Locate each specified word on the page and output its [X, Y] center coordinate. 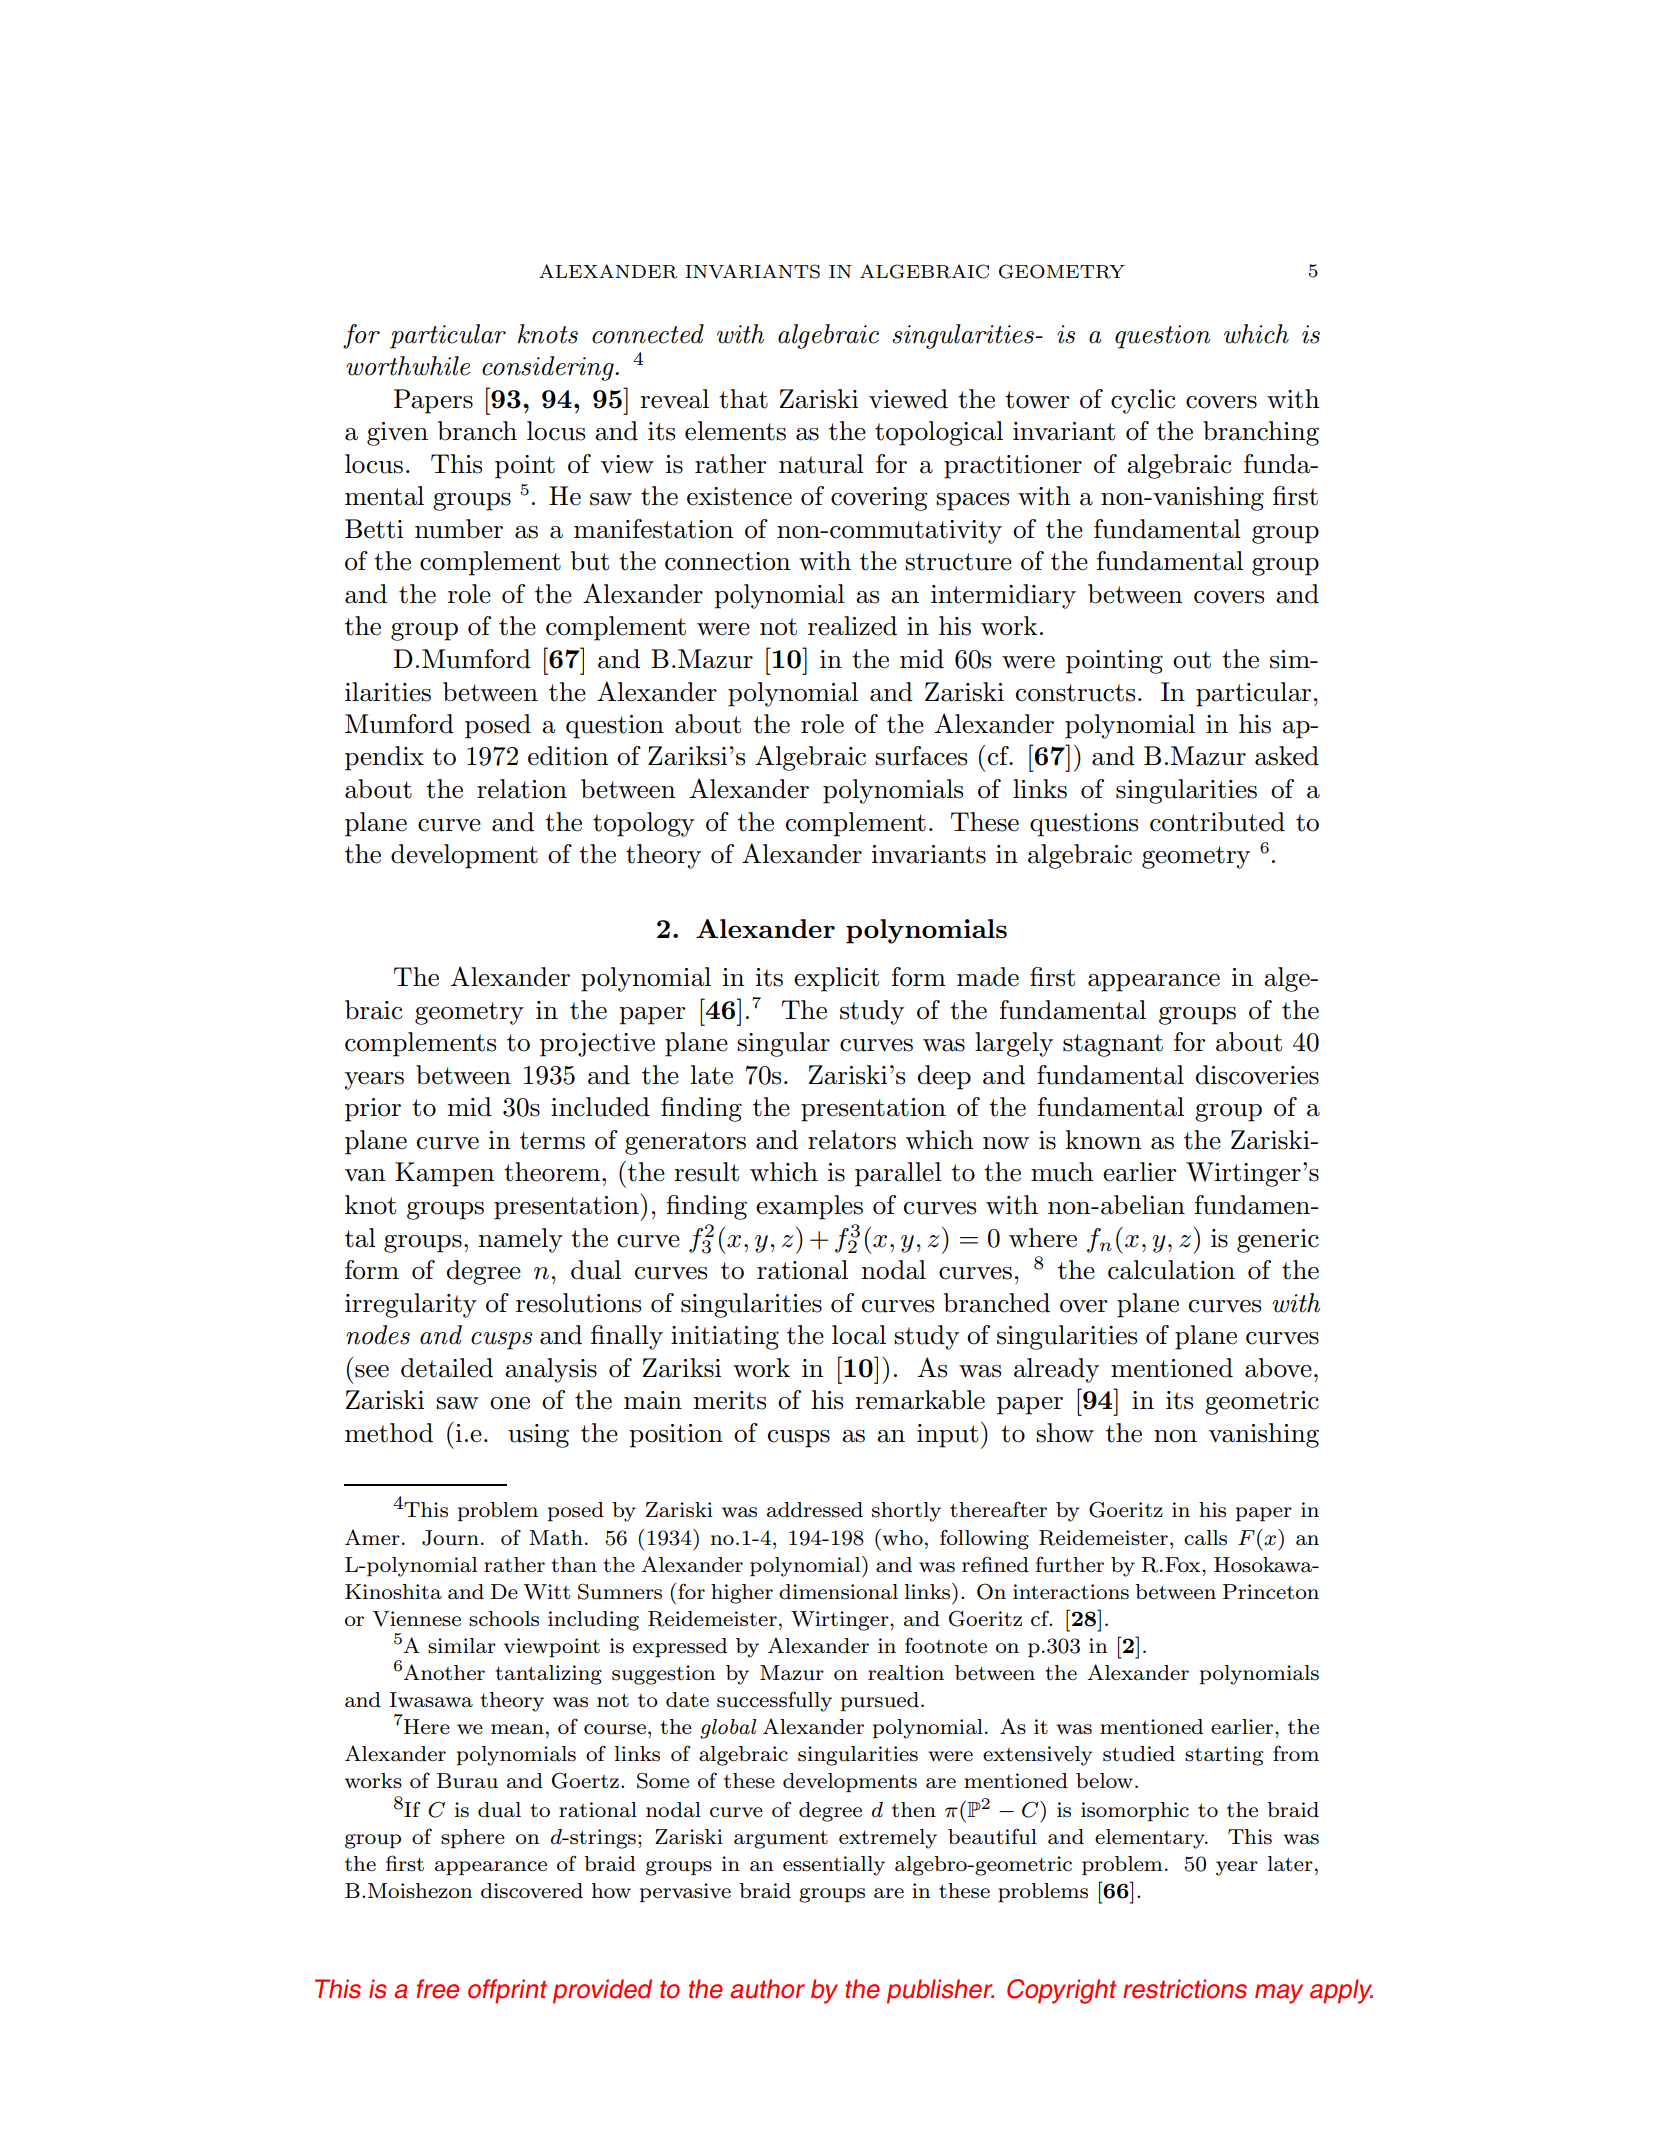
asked [1287, 756]
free [438, 1989]
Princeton [1271, 1592]
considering [549, 368]
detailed [447, 1368]
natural [821, 464]
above [1278, 1368]
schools [504, 1619]
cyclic [1143, 401]
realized [852, 626]
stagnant [1113, 1045]
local [859, 1335]
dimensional [838, 1592]
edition [568, 756]
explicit [836, 979]
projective [597, 1045]
